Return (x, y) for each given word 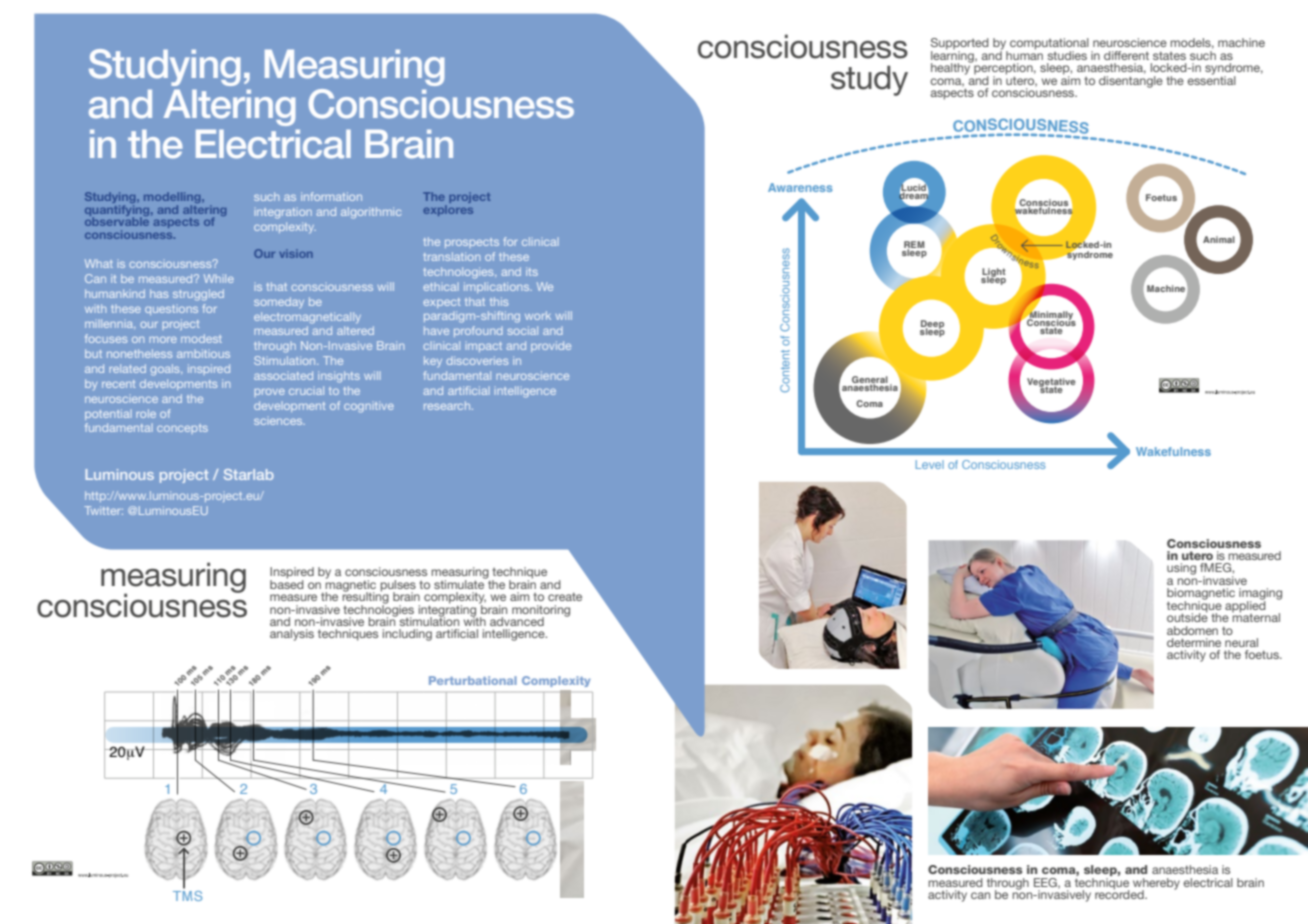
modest (201, 338)
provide (551, 346)
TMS (187, 896)
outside (1187, 616)
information (331, 196)
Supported (960, 45)
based (287, 583)
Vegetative (1051, 384)
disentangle (1131, 80)
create (565, 596)
